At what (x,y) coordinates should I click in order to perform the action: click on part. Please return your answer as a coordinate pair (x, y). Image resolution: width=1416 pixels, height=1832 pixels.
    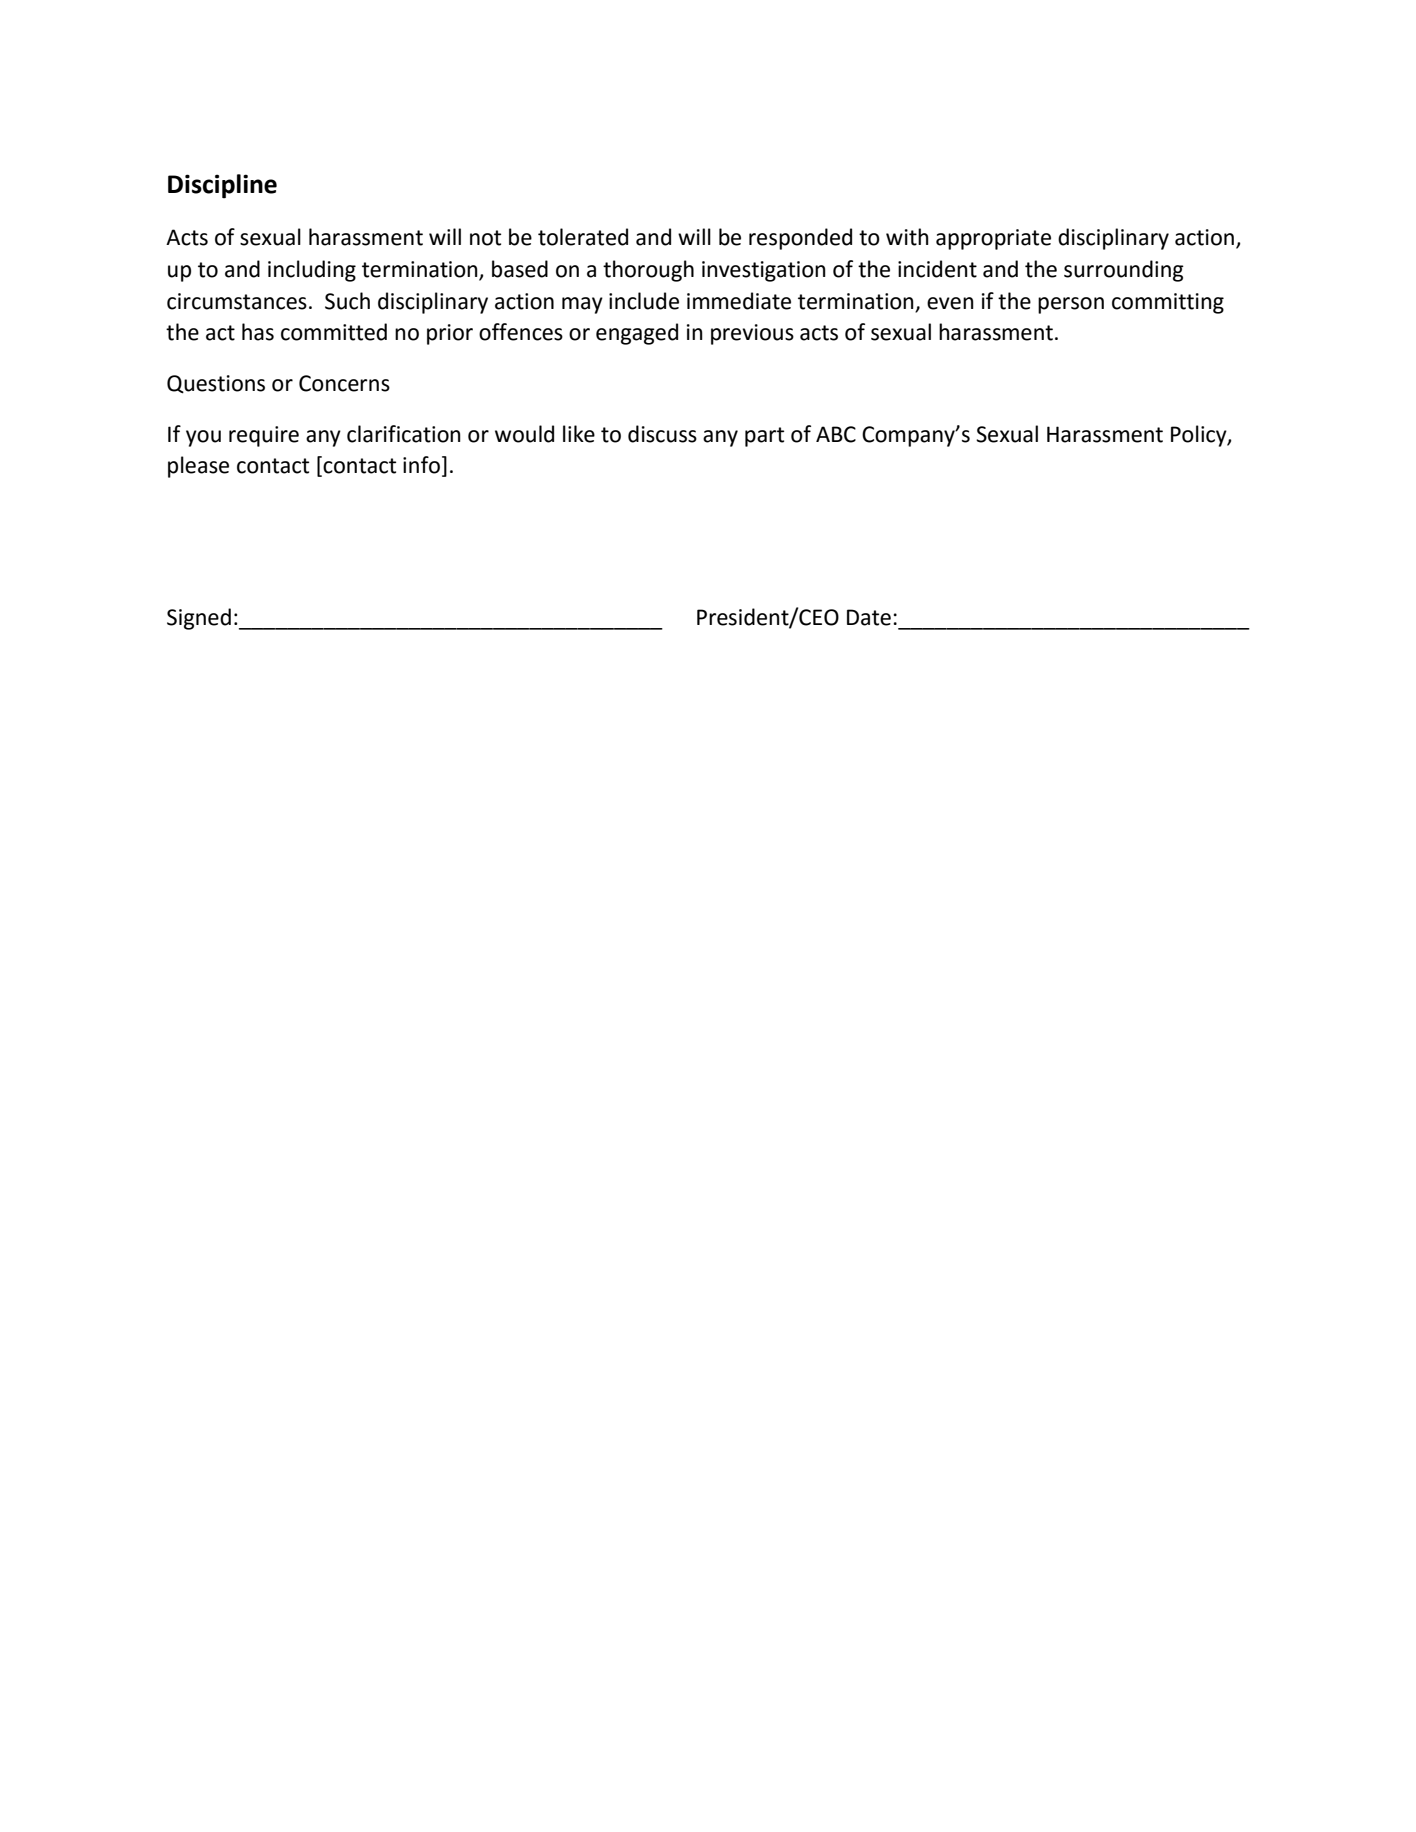
    Looking at the image, I should click on (764, 437).
